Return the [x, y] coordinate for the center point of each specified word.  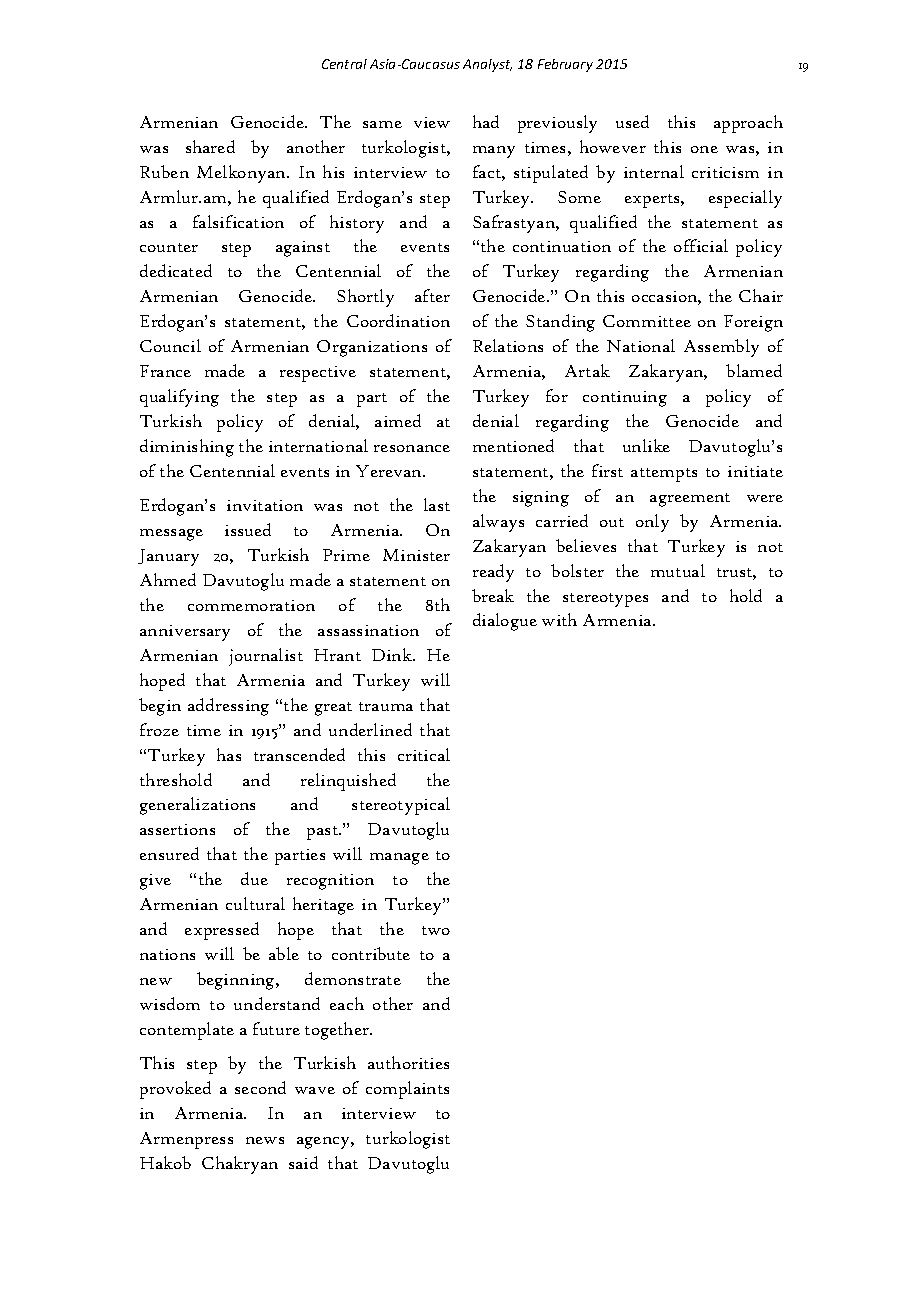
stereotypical [401, 806]
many [494, 152]
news [265, 1140]
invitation [265, 505]
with [559, 619]
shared [210, 146]
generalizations [197, 806]
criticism [725, 172]
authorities [408, 1062]
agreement [690, 500]
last [437, 504]
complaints [407, 1090]
